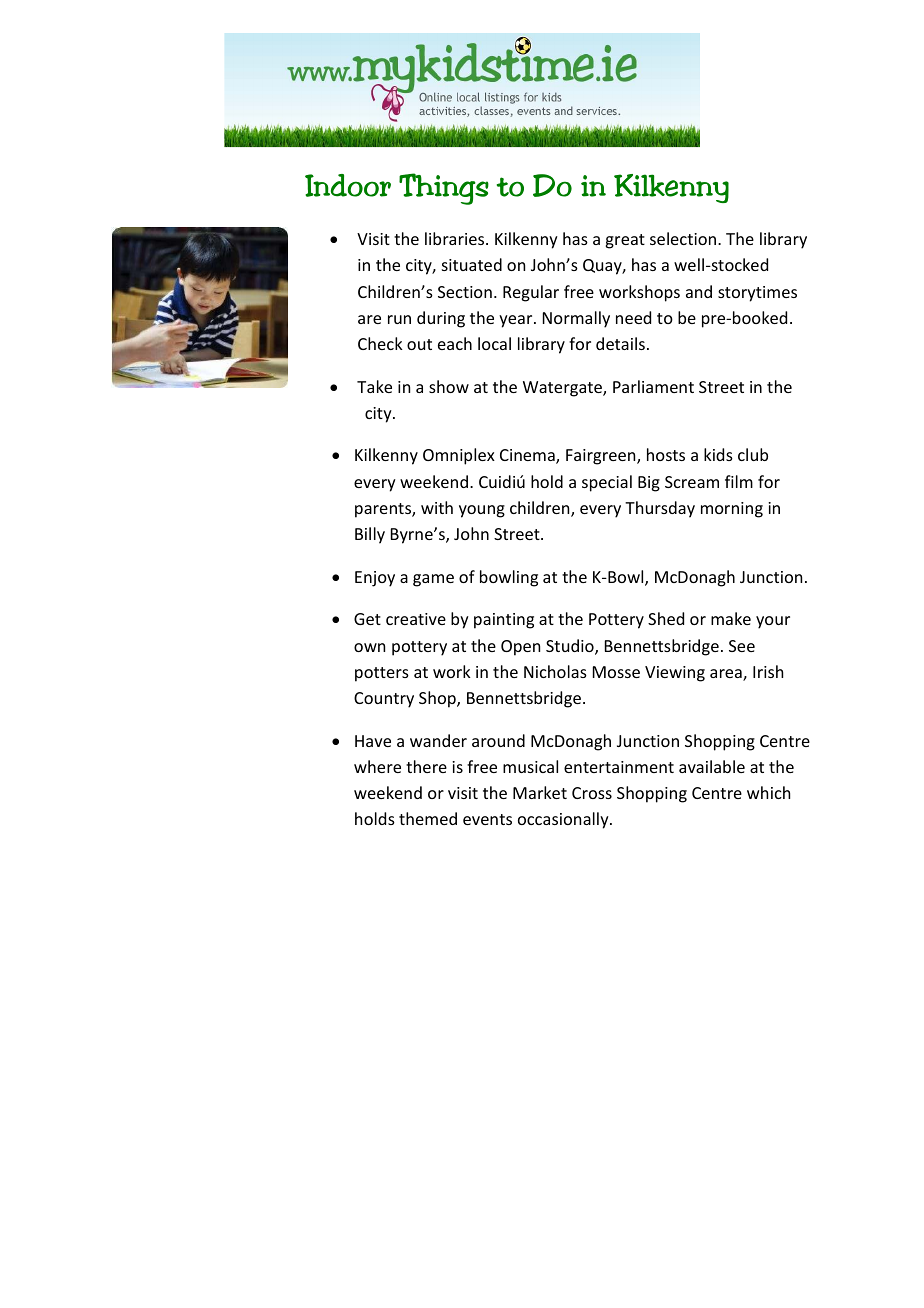  I want to click on selection, so click(683, 238).
